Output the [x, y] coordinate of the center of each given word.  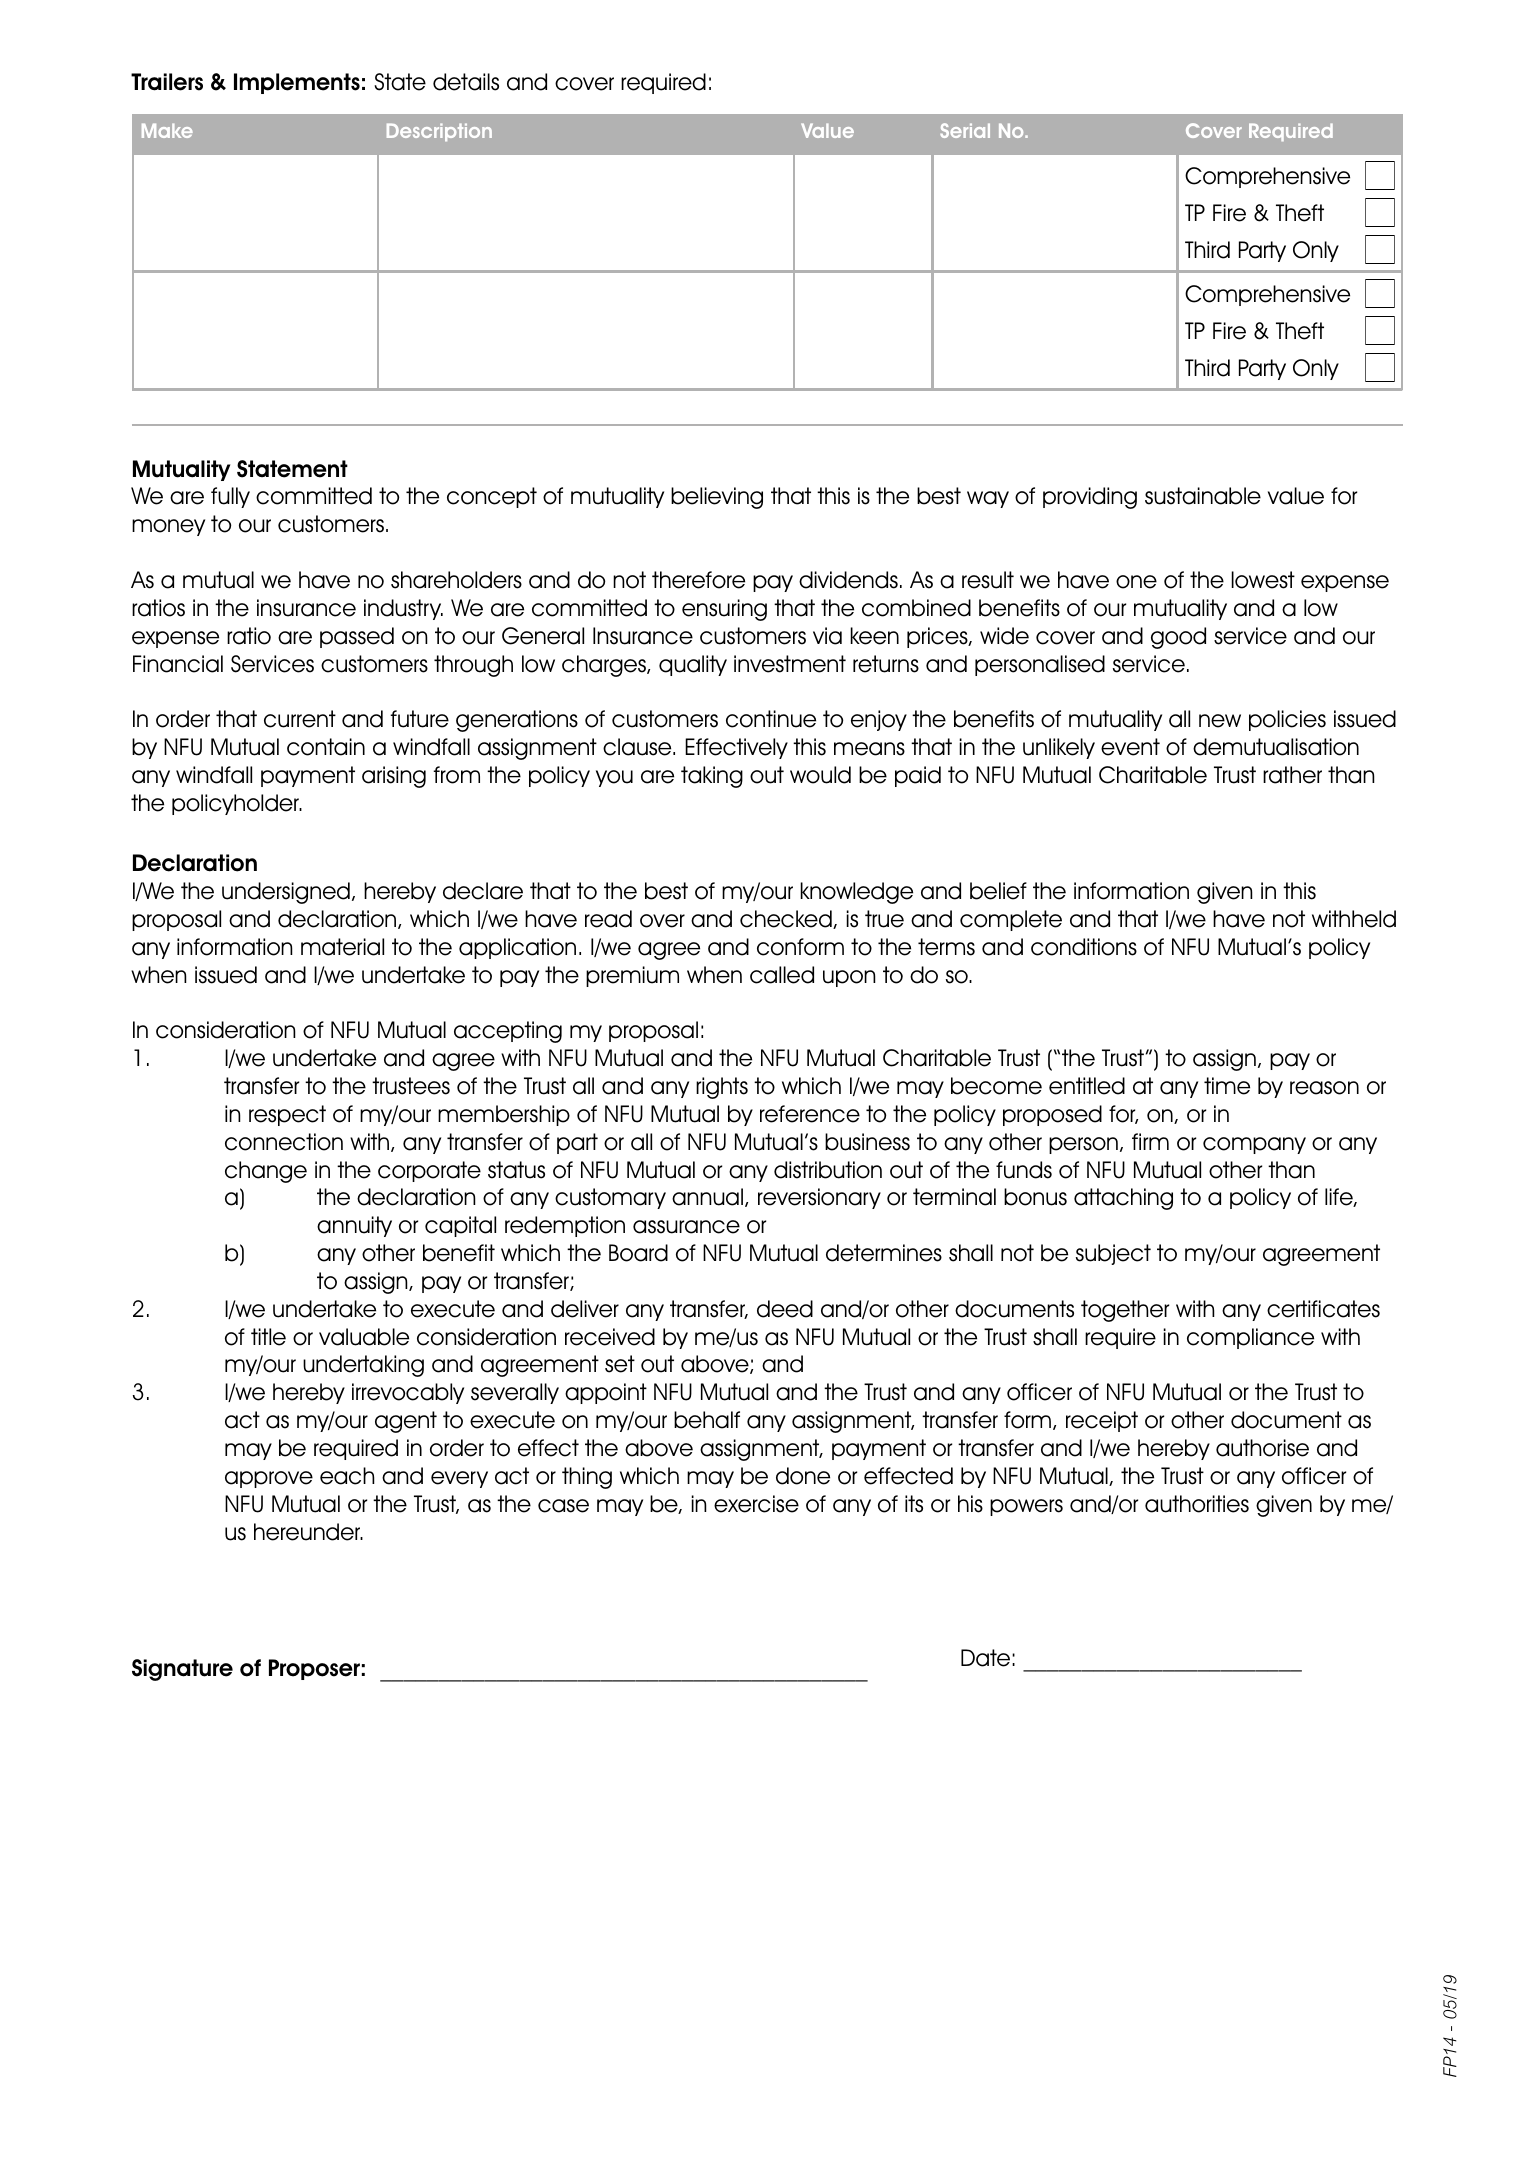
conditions [1084, 947]
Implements [297, 83]
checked [787, 919]
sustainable [1203, 496]
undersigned [286, 893]
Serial [965, 130]
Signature [182, 1670]
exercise [756, 1504]
